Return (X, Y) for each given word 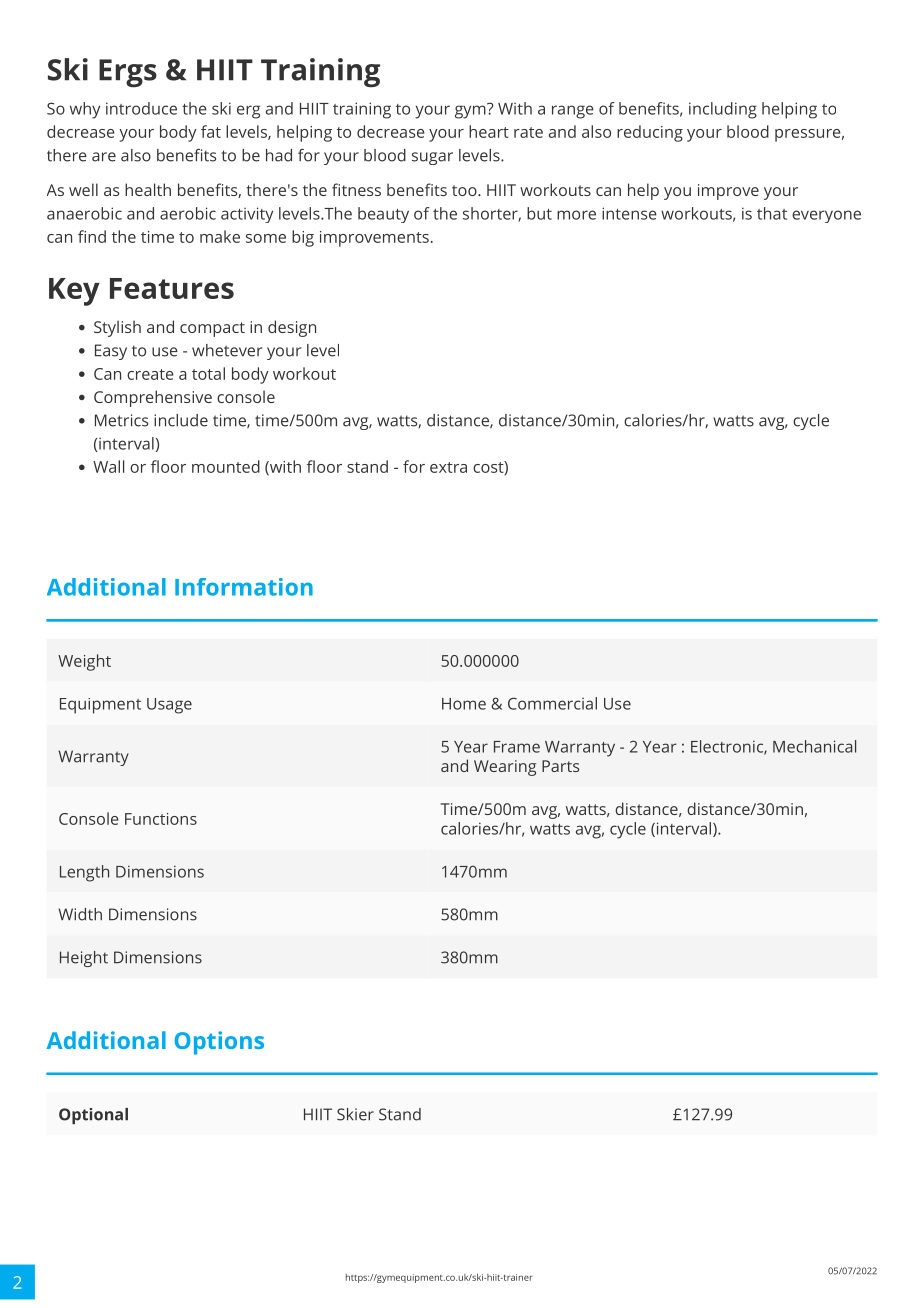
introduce (141, 108)
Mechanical (814, 746)
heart (489, 131)
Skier (355, 1114)
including (723, 110)
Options (219, 1043)
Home (464, 704)
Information (244, 587)
